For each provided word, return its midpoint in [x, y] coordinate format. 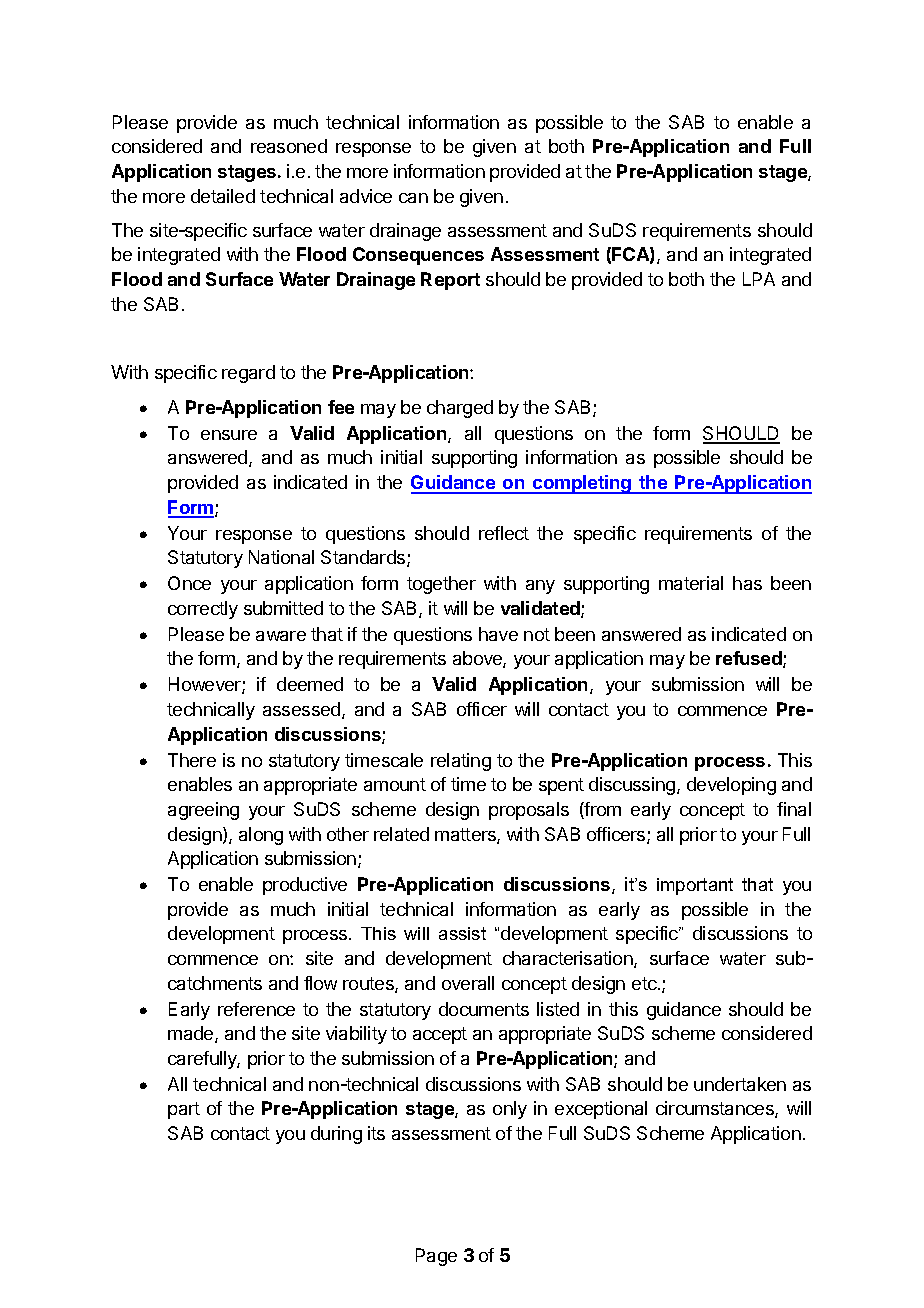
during [336, 1135]
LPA [759, 279]
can [413, 198]
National [281, 557]
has [747, 583]
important [695, 886]
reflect [504, 533]
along [261, 836]
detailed [223, 196]
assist [462, 933]
